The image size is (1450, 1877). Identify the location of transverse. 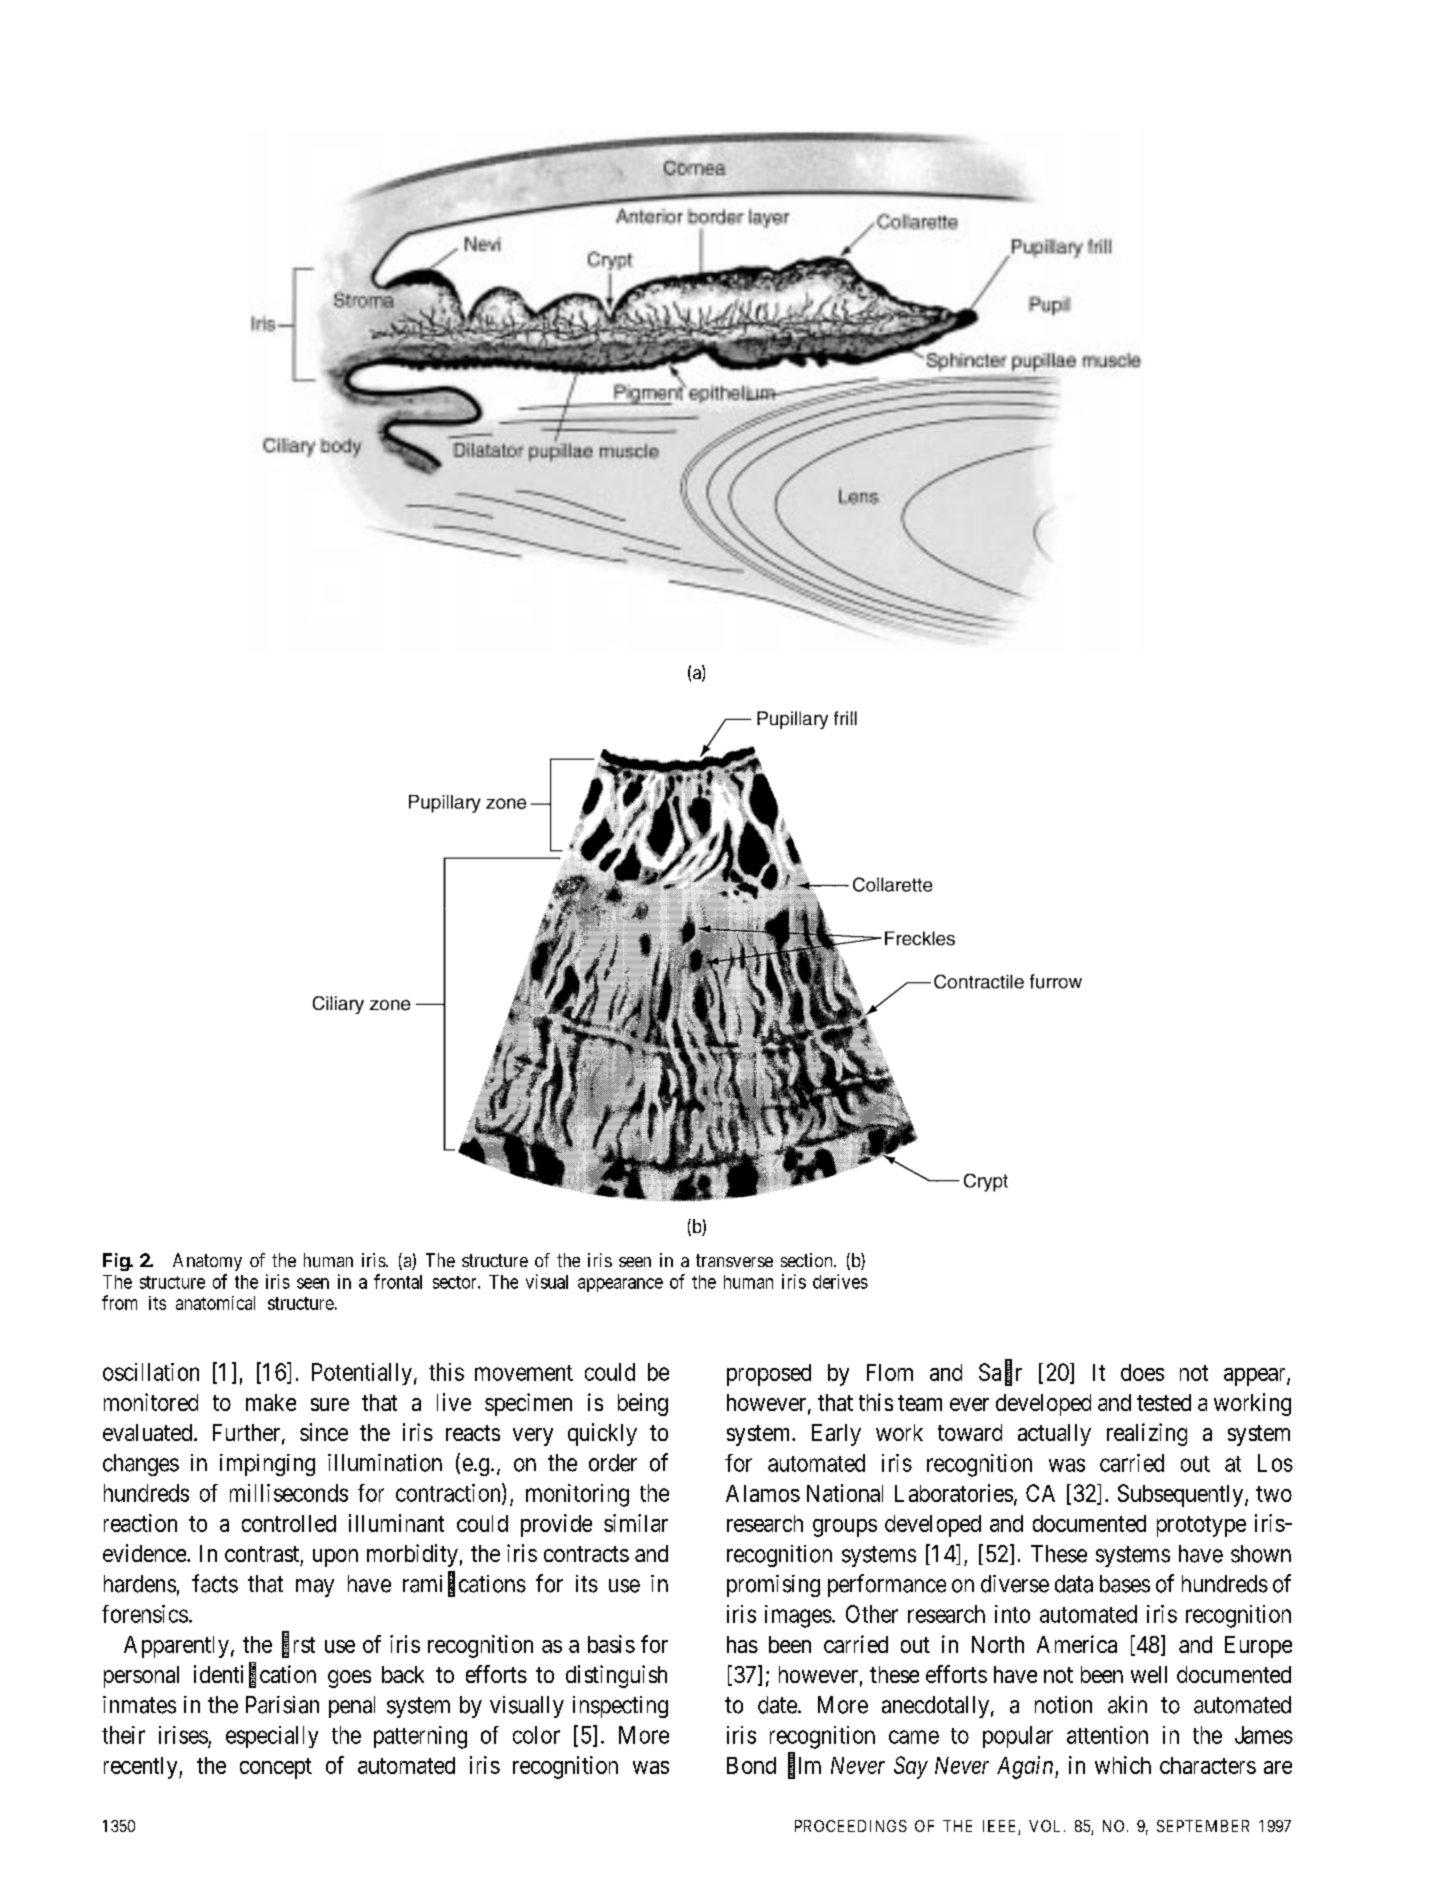
(734, 1260).
